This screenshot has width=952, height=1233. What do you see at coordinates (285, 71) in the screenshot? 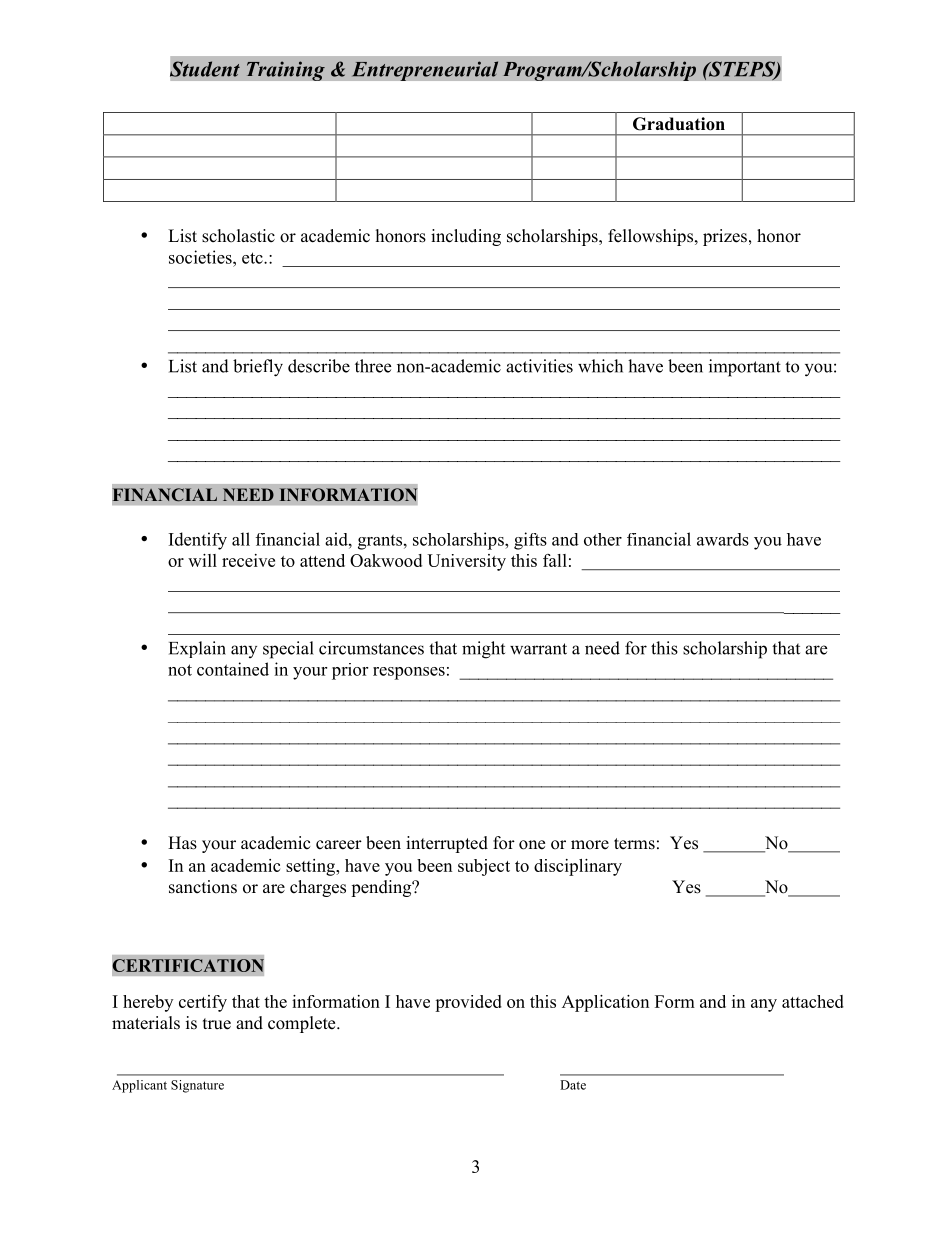
I see `Training` at bounding box center [285, 71].
